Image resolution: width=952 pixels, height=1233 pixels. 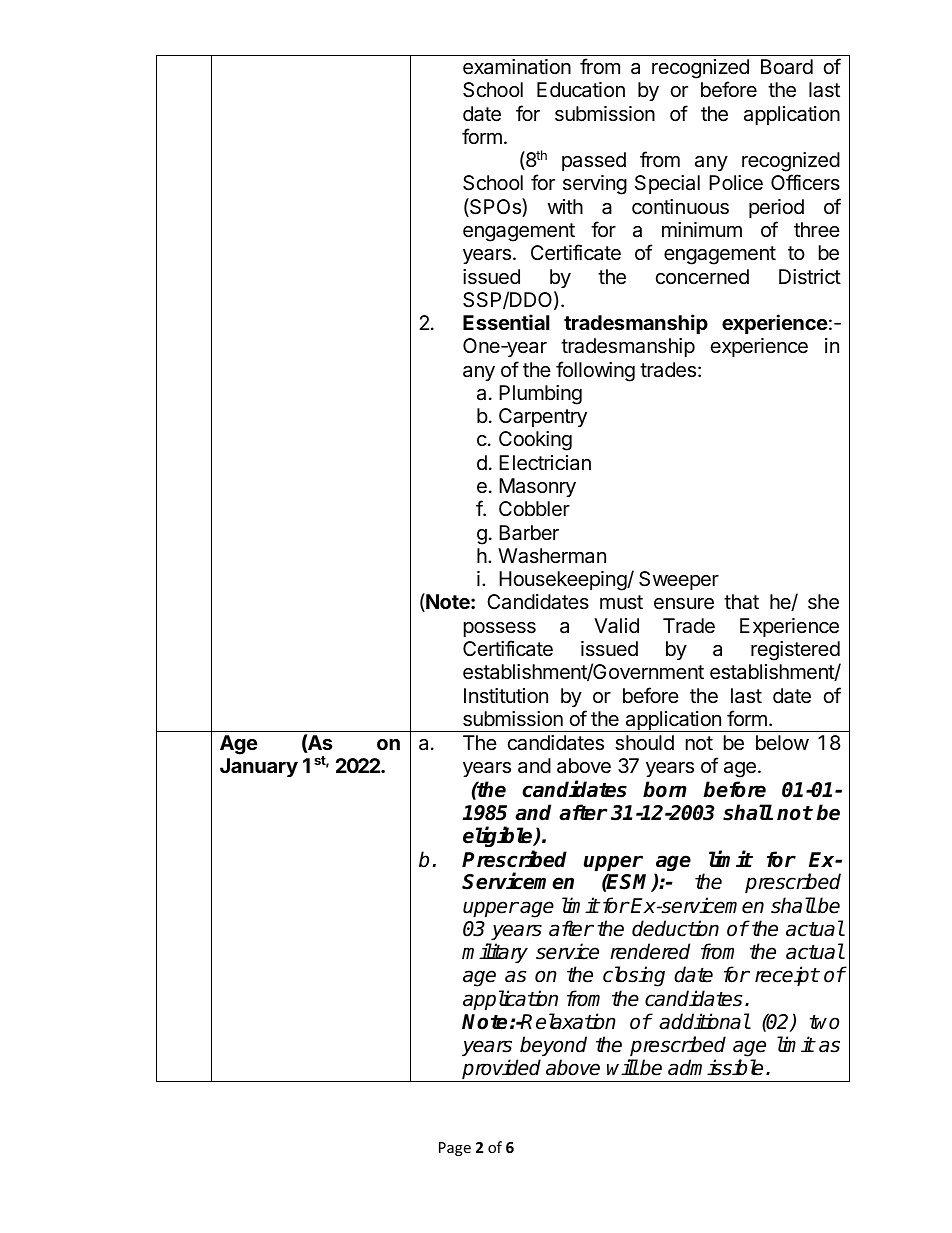 What do you see at coordinates (715, 1067) in the screenshot?
I see `admissible` at bounding box center [715, 1067].
